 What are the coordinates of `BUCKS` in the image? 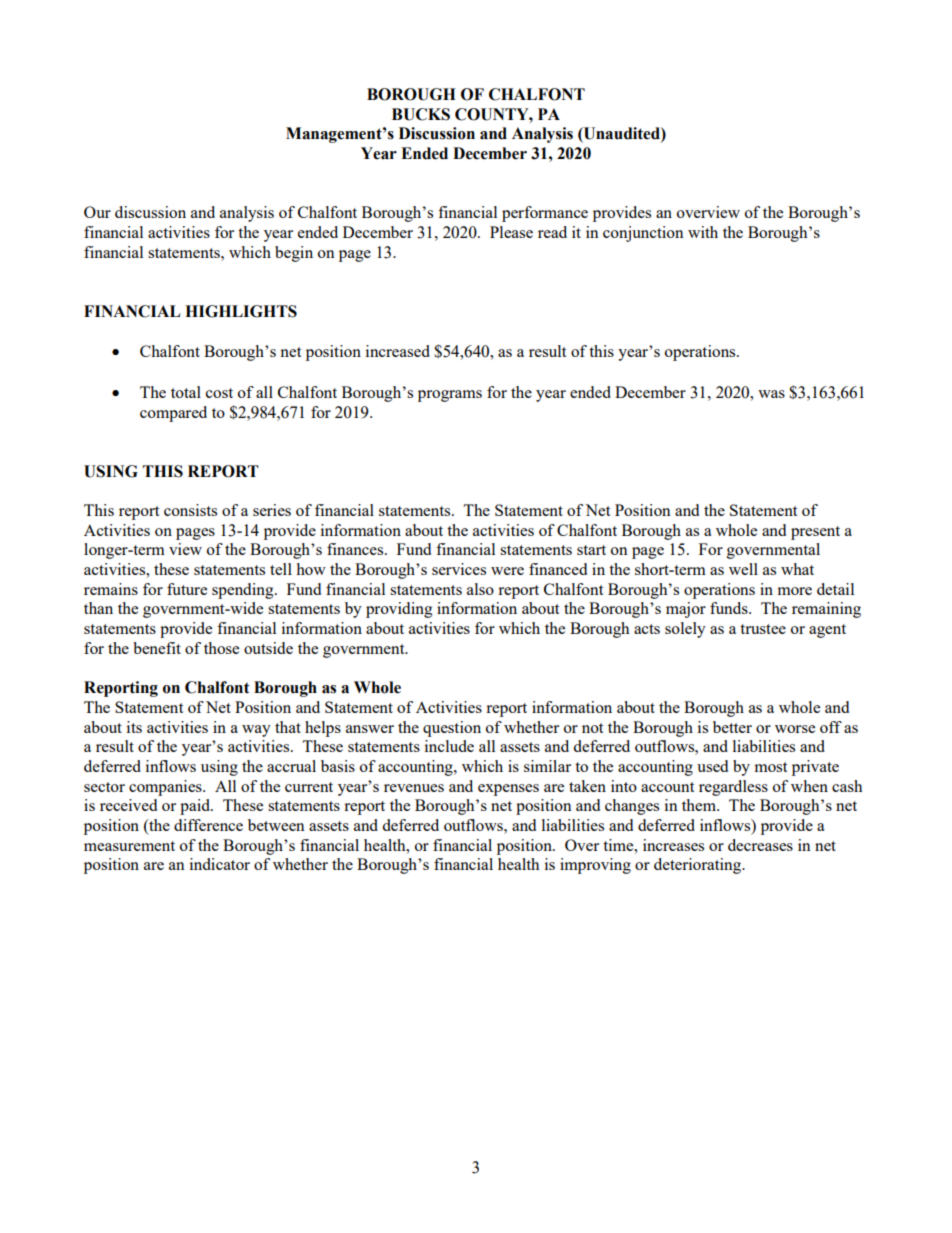 It's located at (421, 114).
